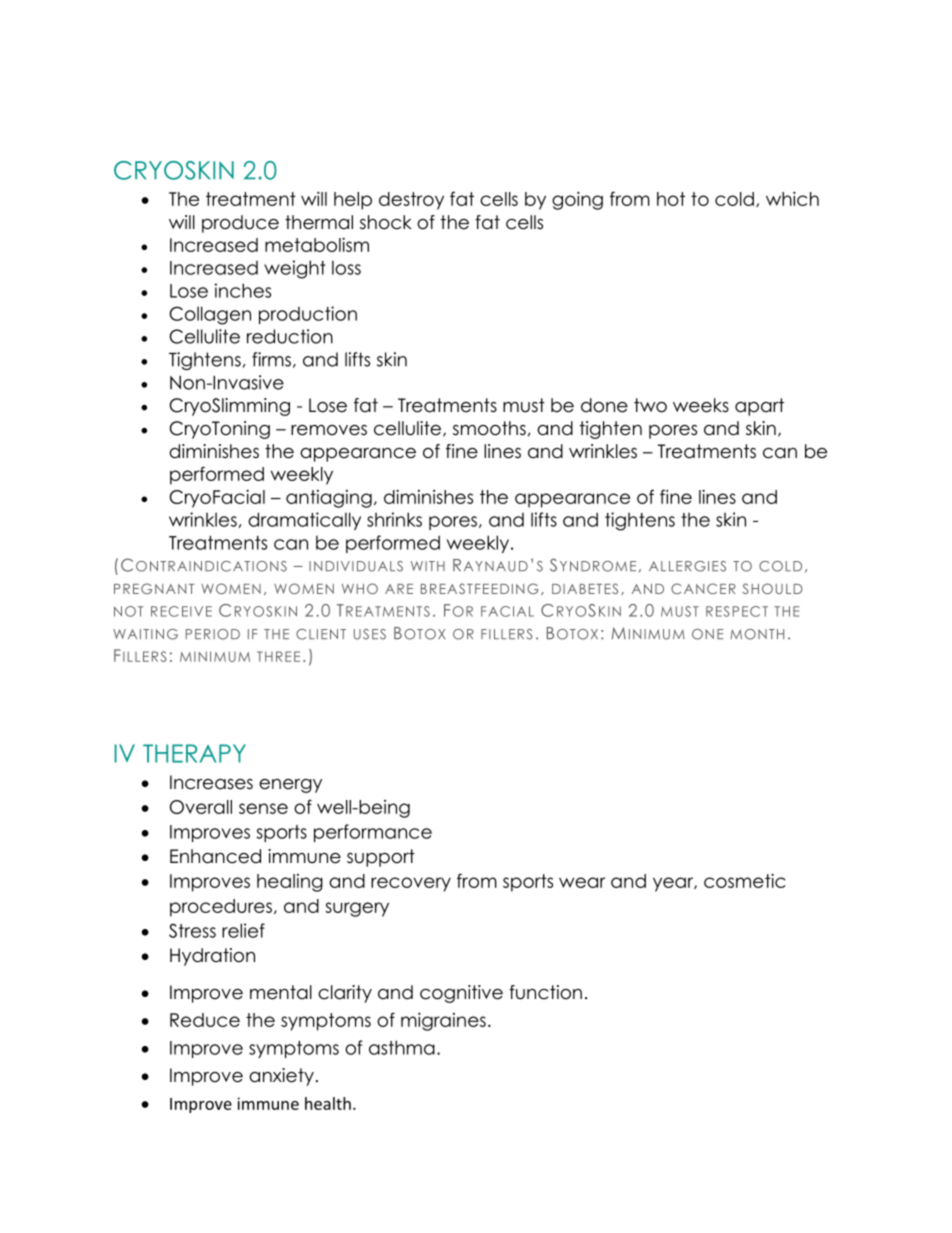  Describe the element at coordinates (211, 782) in the screenshot. I see `Increases` at that location.
